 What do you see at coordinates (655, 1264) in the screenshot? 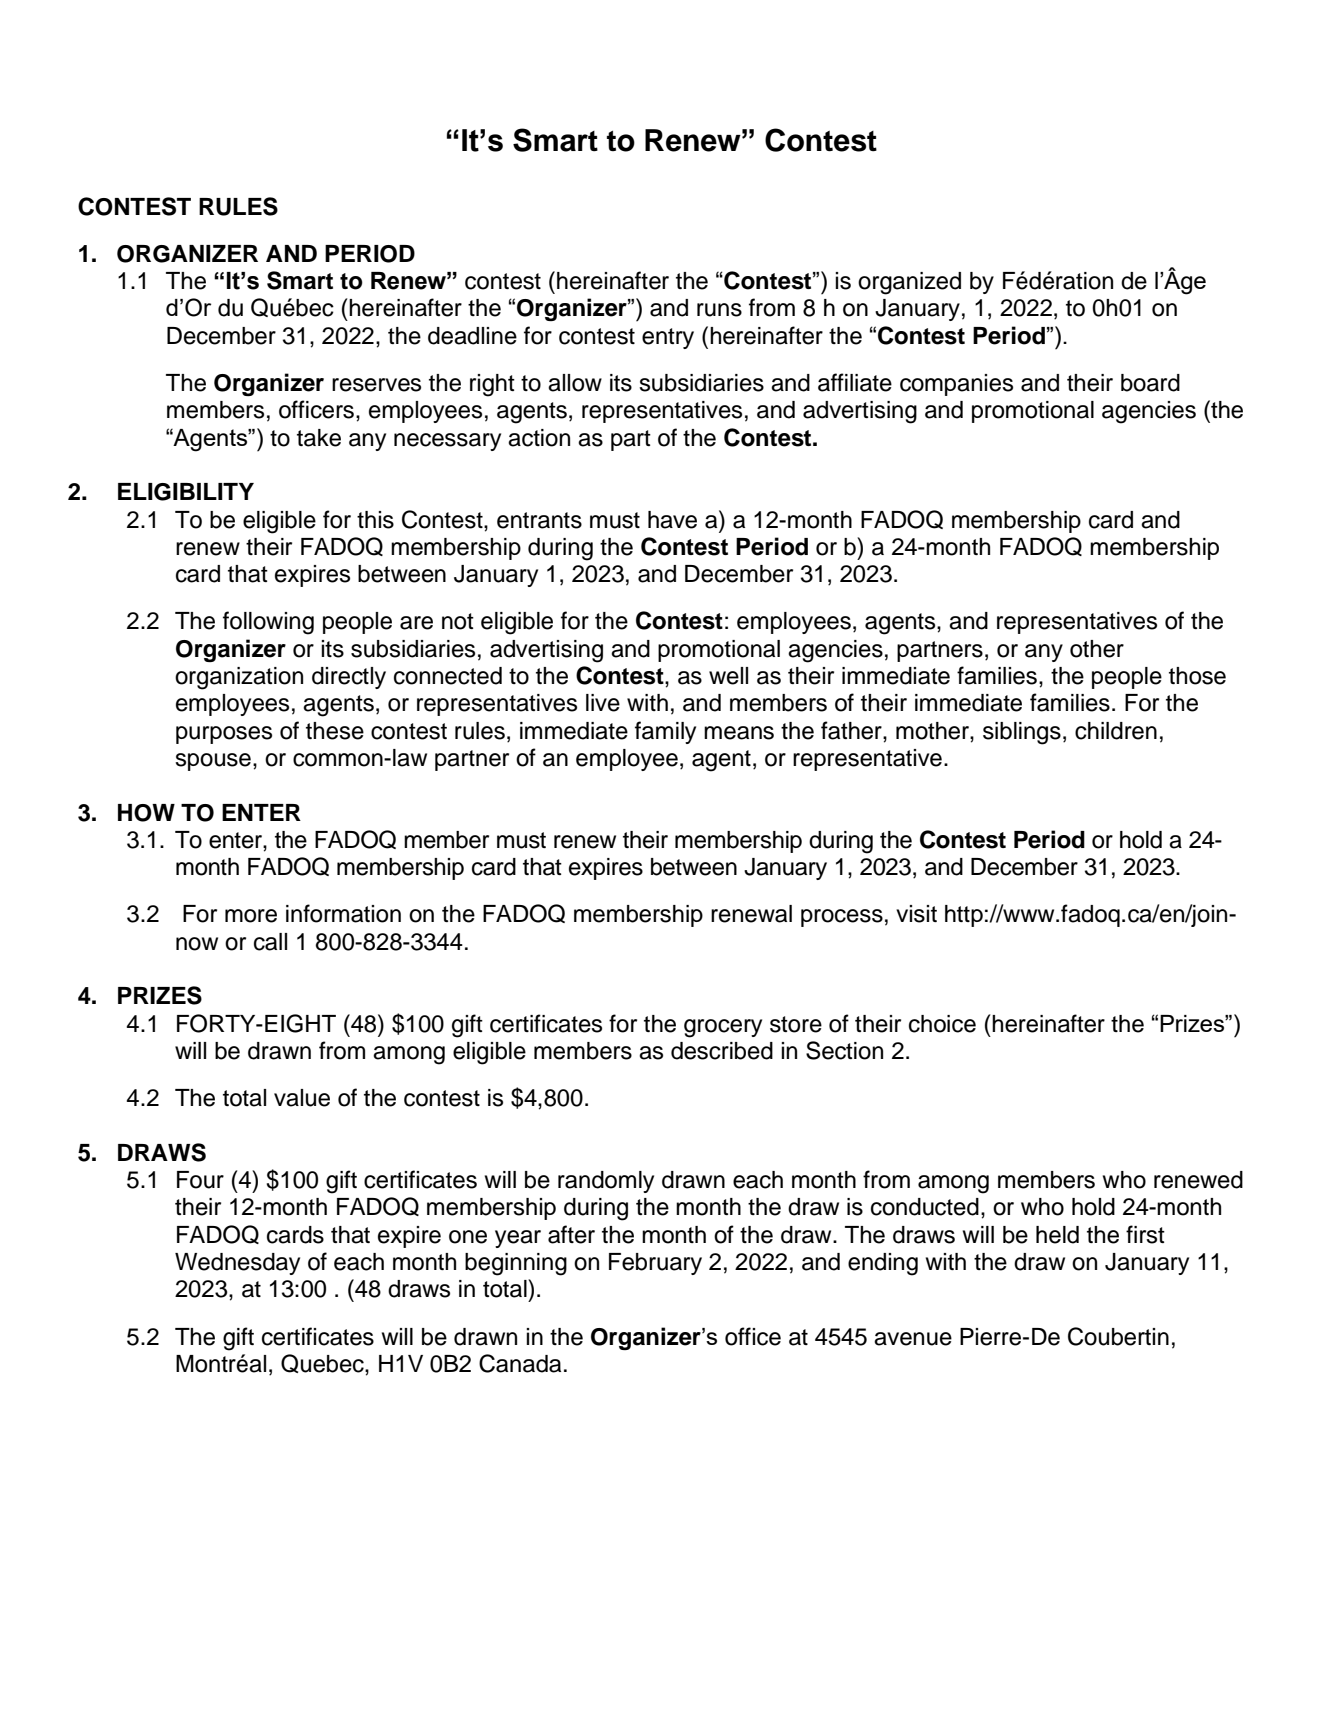
I see `February` at bounding box center [655, 1264].
